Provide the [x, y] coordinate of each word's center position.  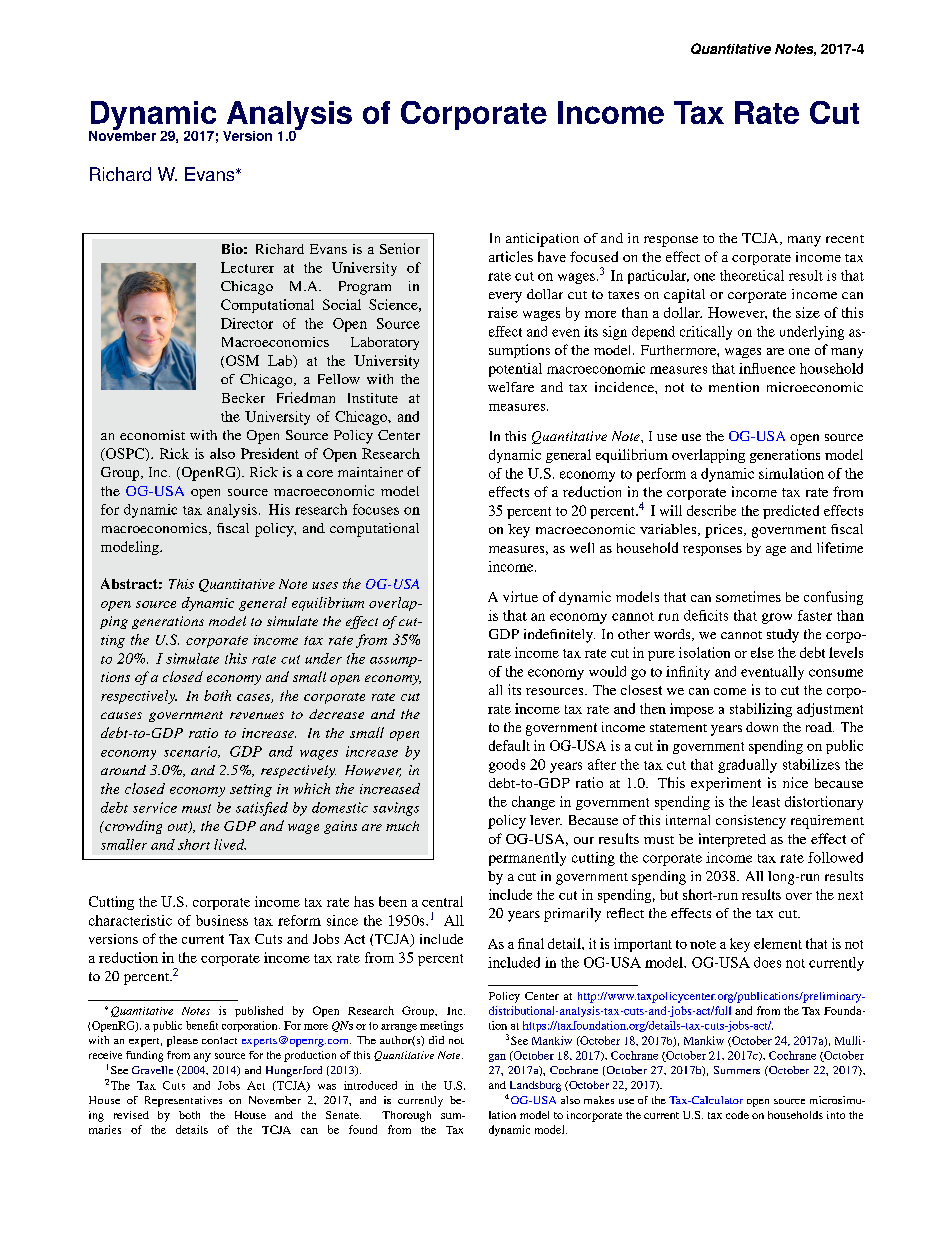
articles [511, 256]
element [778, 943]
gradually [747, 766]
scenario [192, 752]
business [222, 920]
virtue [520, 596]
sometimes [748, 596]
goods [507, 766]
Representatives [183, 1101]
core [320, 473]
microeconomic [815, 387]
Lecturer [247, 267]
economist [152, 435]
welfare [511, 387]
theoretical [752, 275]
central [442, 901]
